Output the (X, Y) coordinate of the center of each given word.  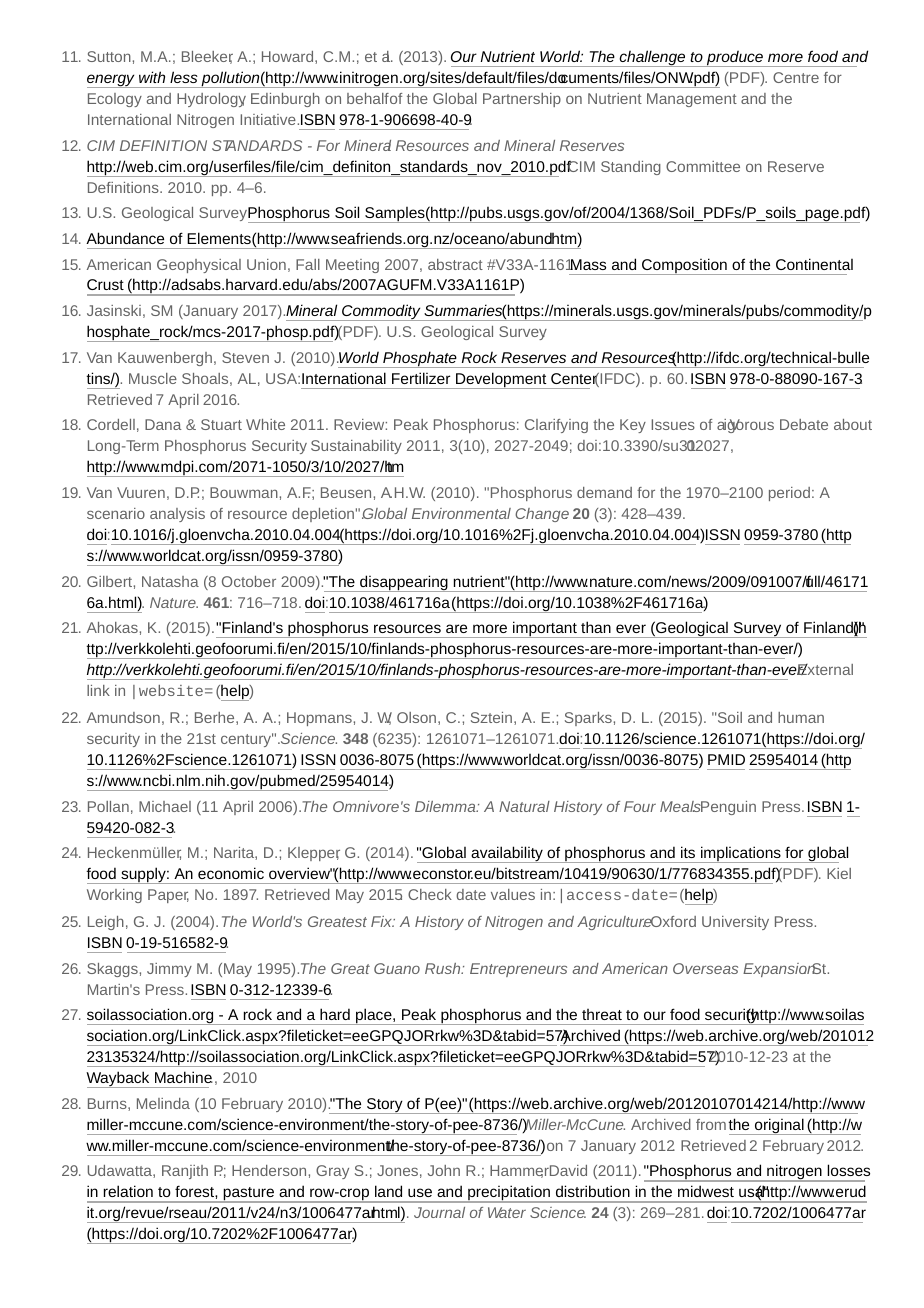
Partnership (522, 100)
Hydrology (211, 100)
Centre (796, 77)
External (824, 669)
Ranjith (185, 1172)
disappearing (404, 583)
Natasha (170, 581)
